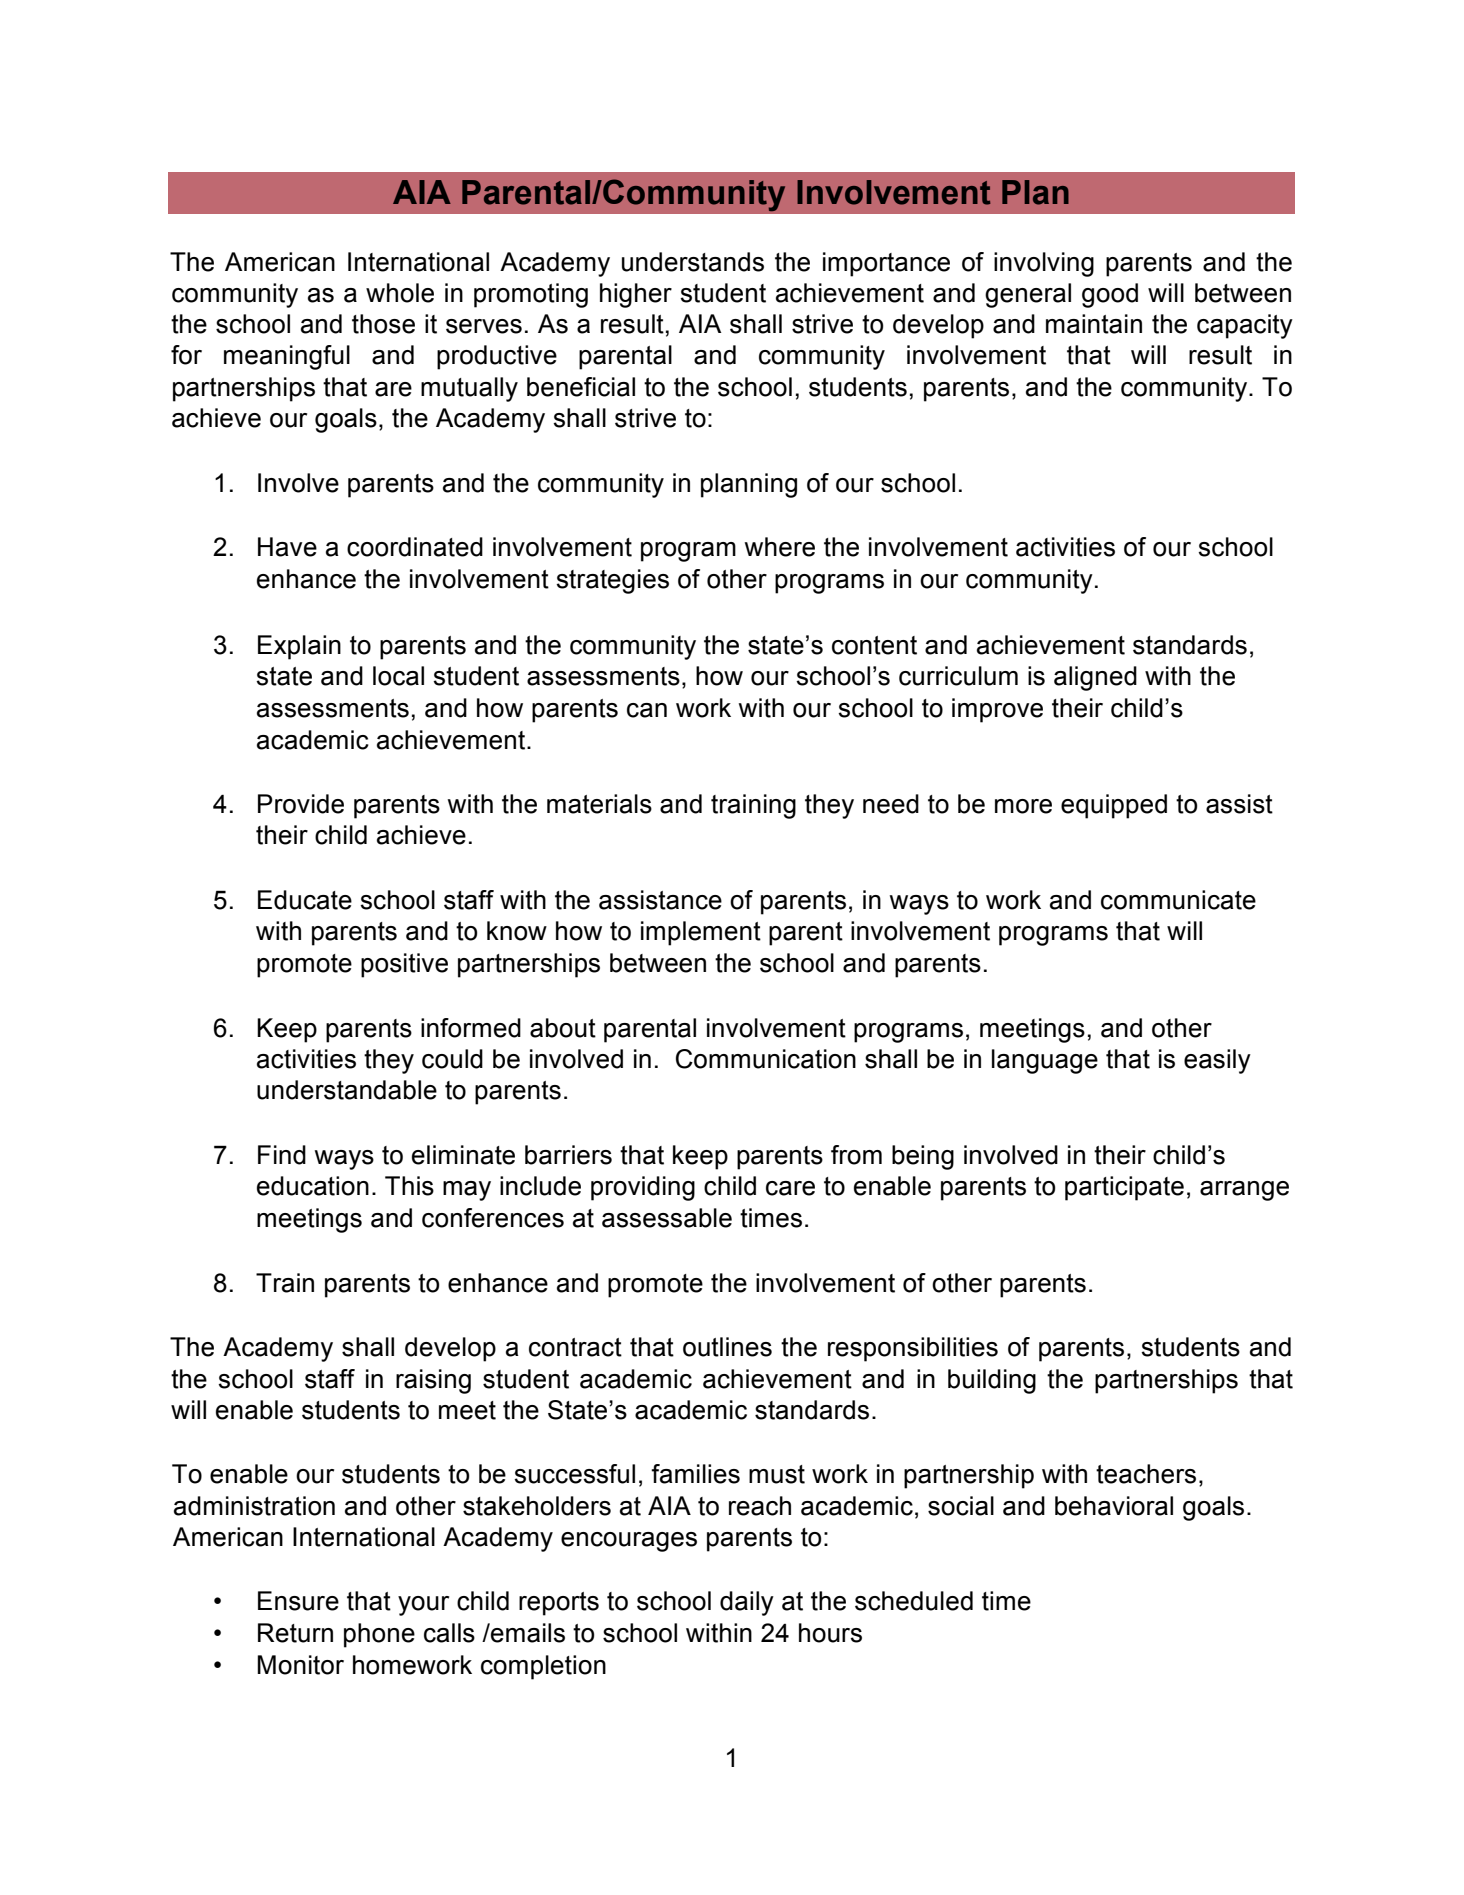 The width and height of the document is (1464, 1895). What do you see at coordinates (874, 645) in the document?
I see `content` at bounding box center [874, 645].
